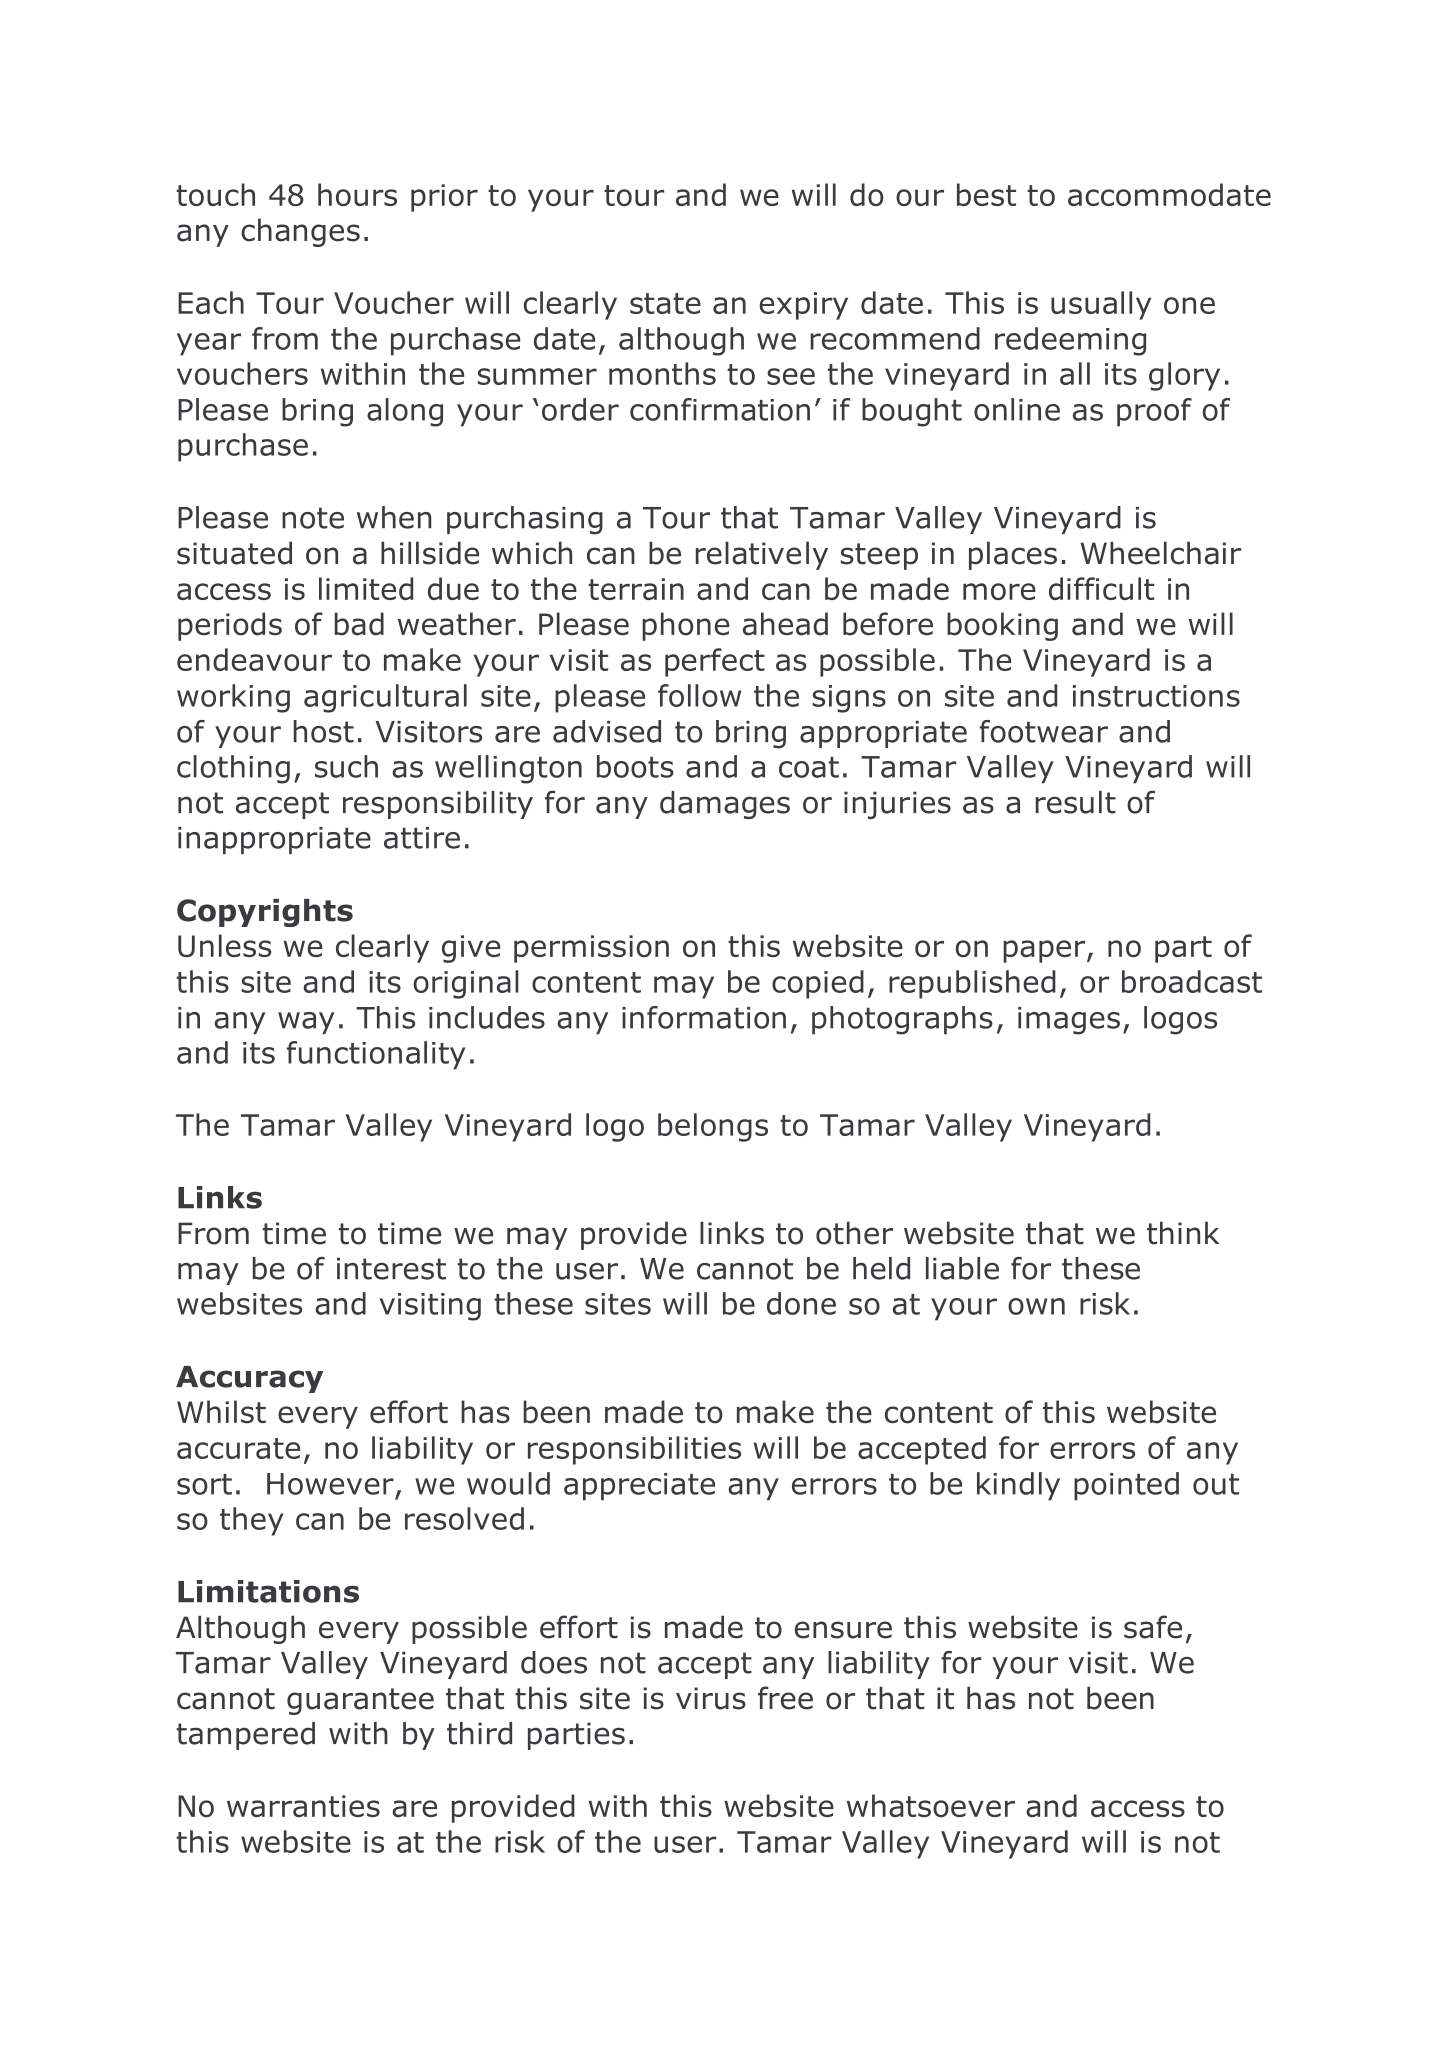  What do you see at coordinates (711, 1698) in the document?
I see `virus` at bounding box center [711, 1698].
